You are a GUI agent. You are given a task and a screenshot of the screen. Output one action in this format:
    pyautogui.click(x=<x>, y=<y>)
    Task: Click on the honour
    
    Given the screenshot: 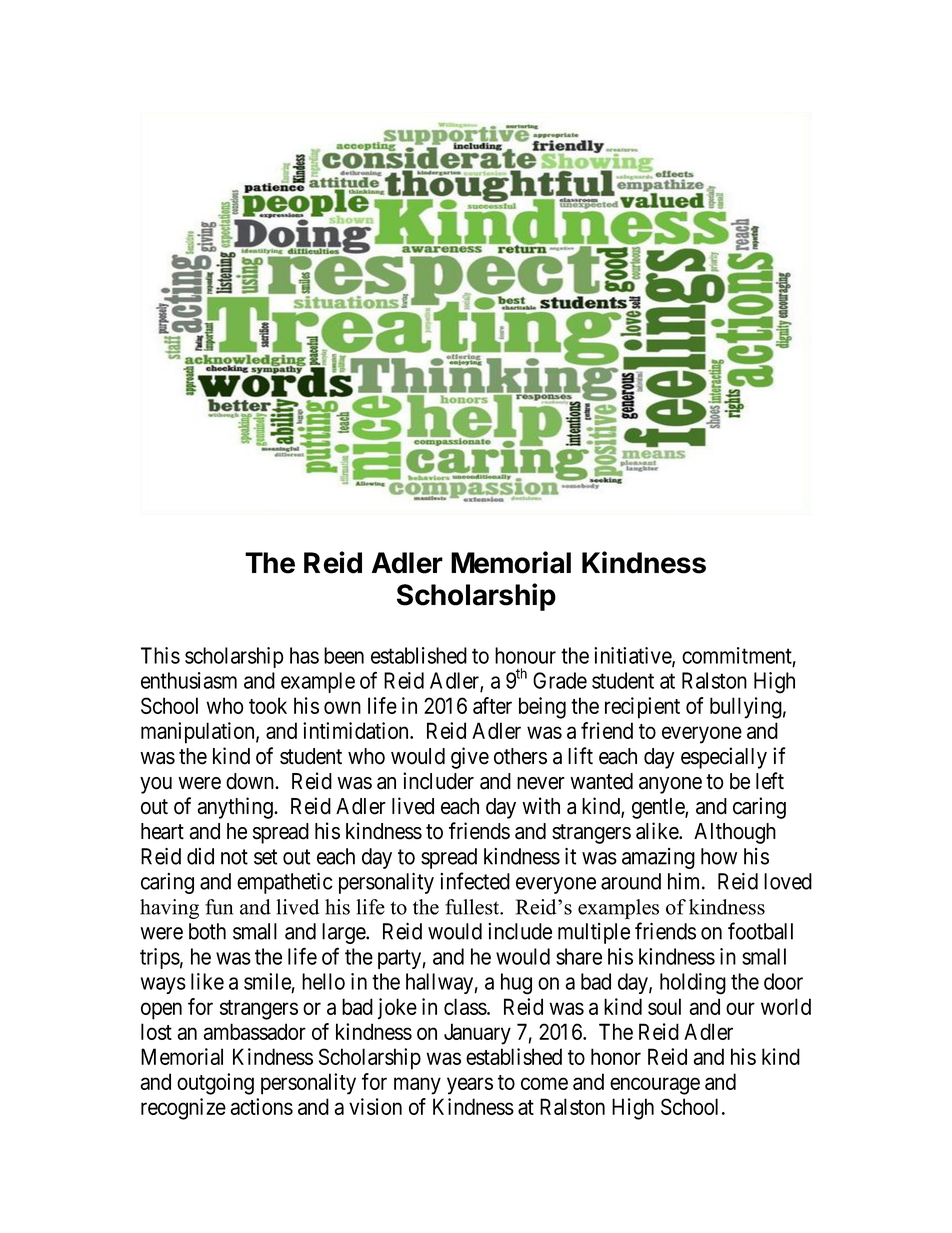 What is the action you would take?
    pyautogui.click(x=525, y=655)
